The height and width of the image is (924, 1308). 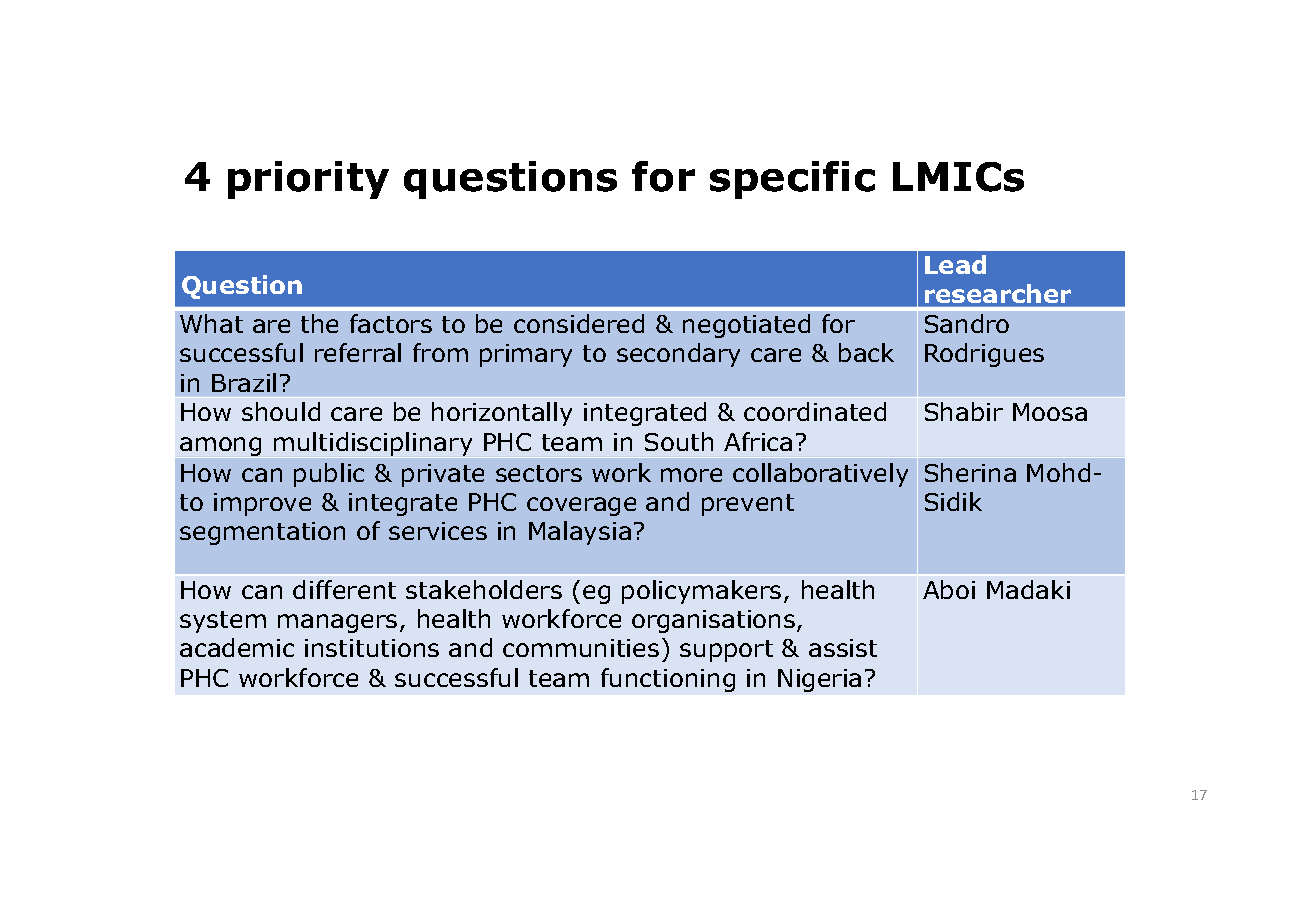 I want to click on referral, so click(x=358, y=352).
